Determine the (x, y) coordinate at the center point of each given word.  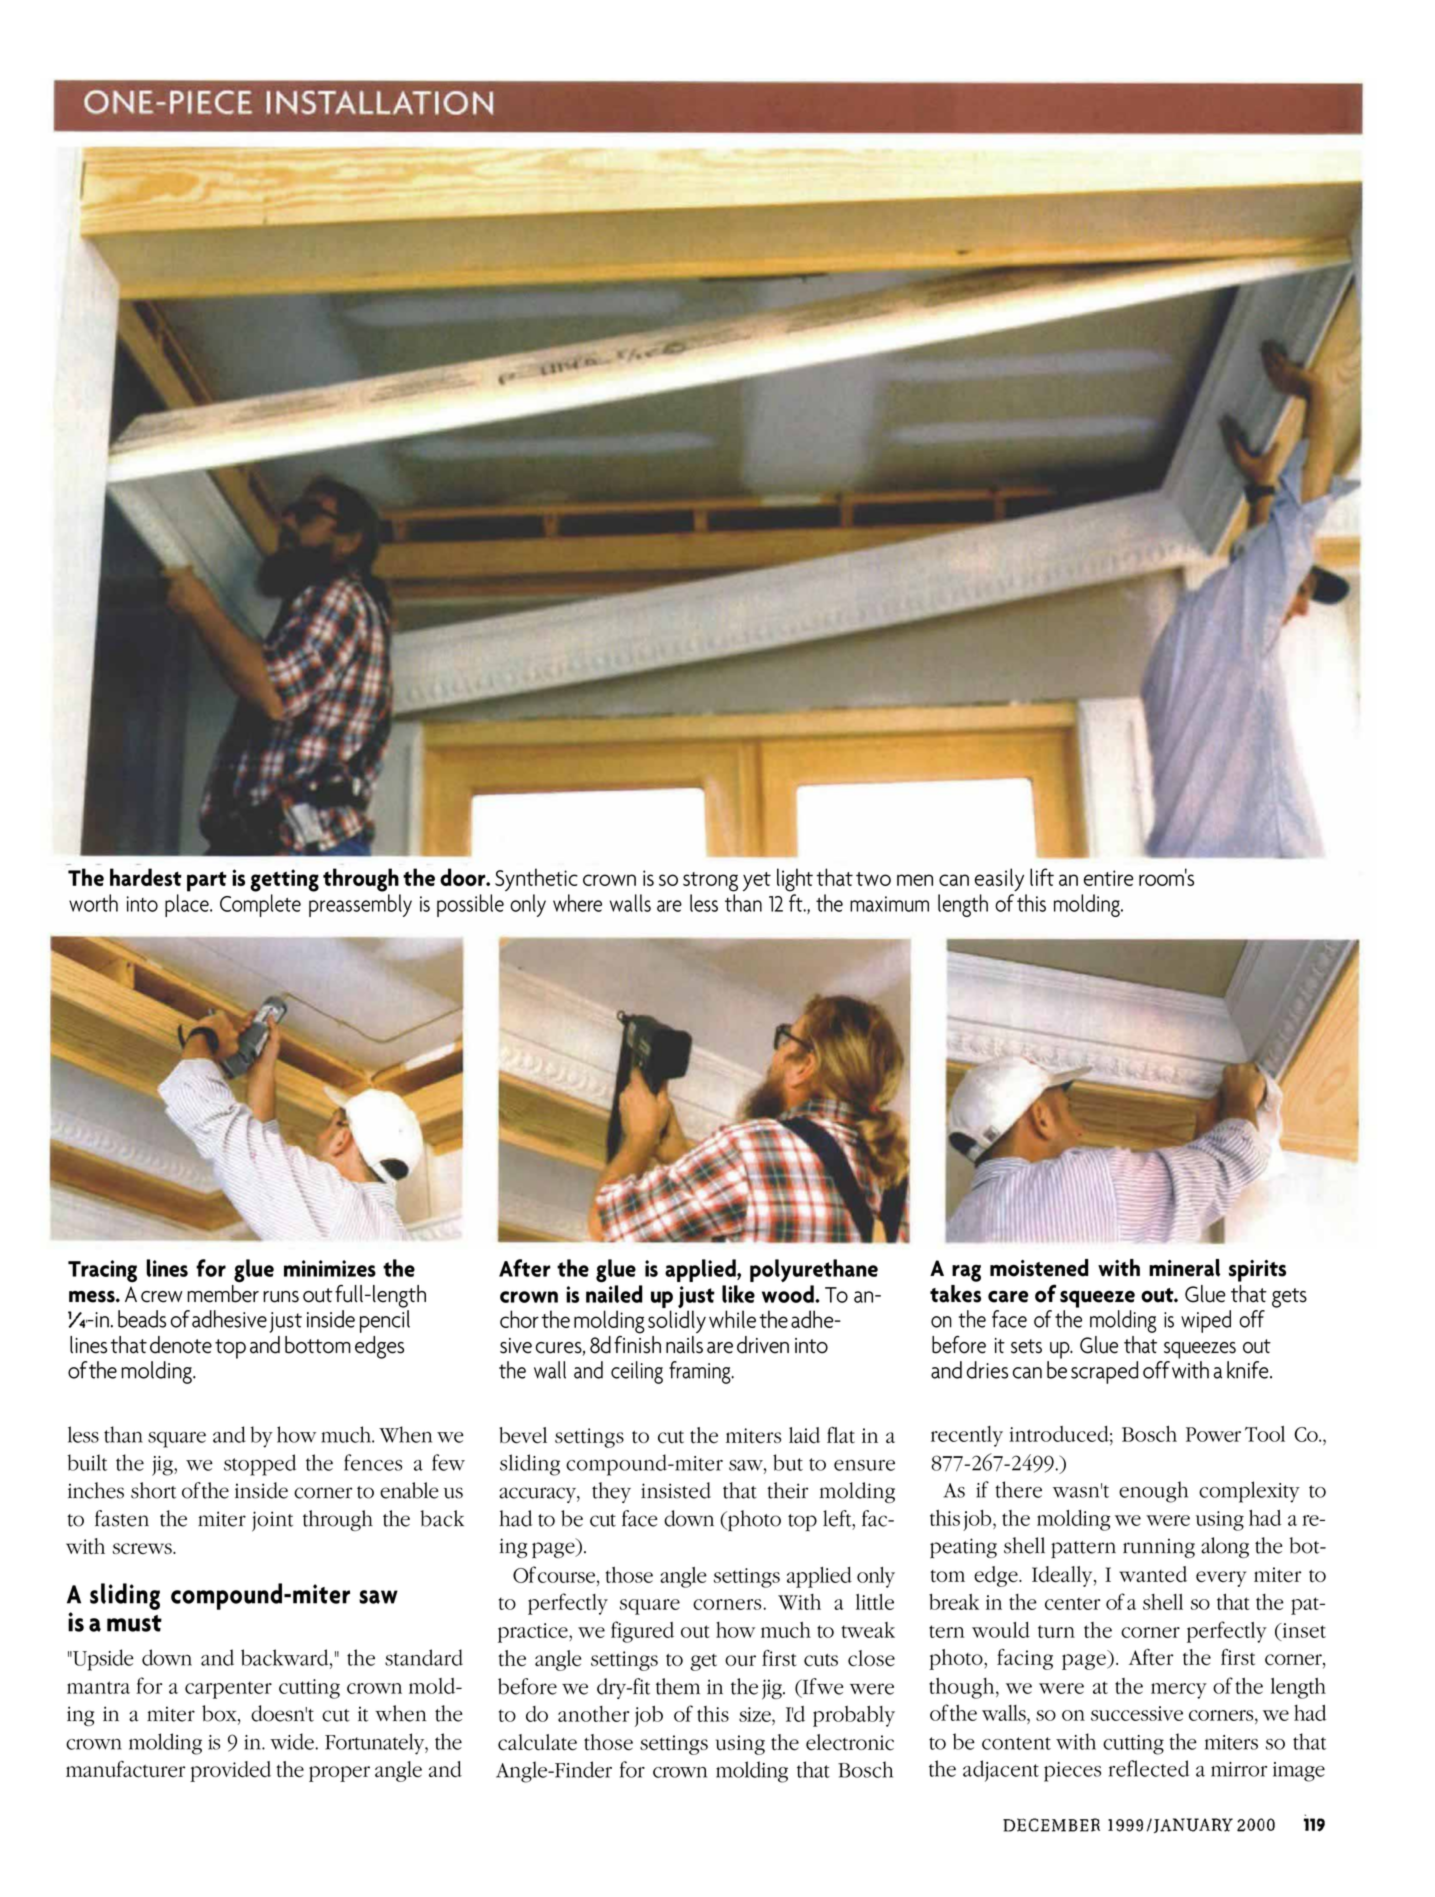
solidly (677, 1321)
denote (181, 1345)
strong (710, 882)
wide (292, 1741)
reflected (1149, 1768)
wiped (1206, 1321)
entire (1109, 878)
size (756, 1716)
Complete (260, 905)
